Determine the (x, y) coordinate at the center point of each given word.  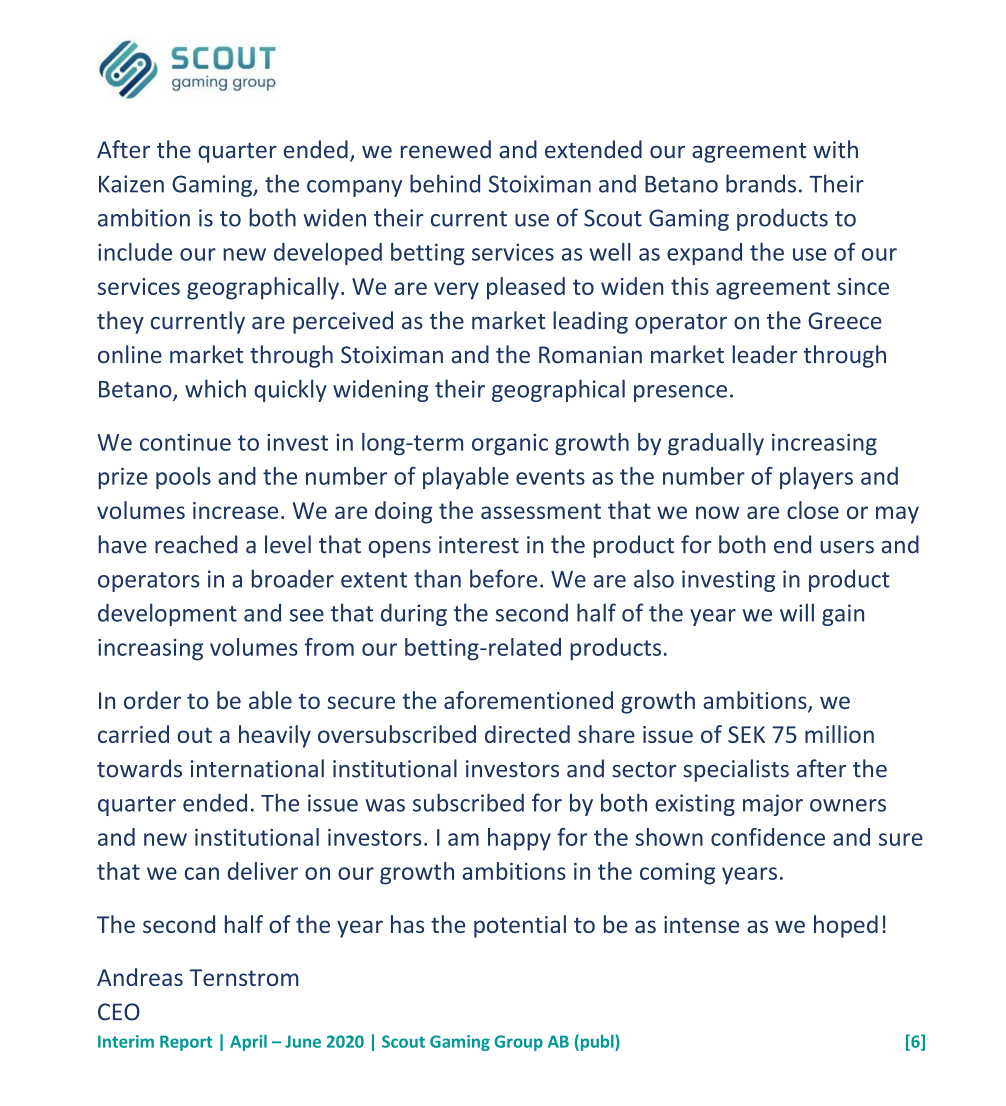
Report (186, 1043)
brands (761, 183)
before (503, 578)
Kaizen (131, 184)
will (797, 612)
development (167, 614)
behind (445, 183)
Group (519, 1043)
